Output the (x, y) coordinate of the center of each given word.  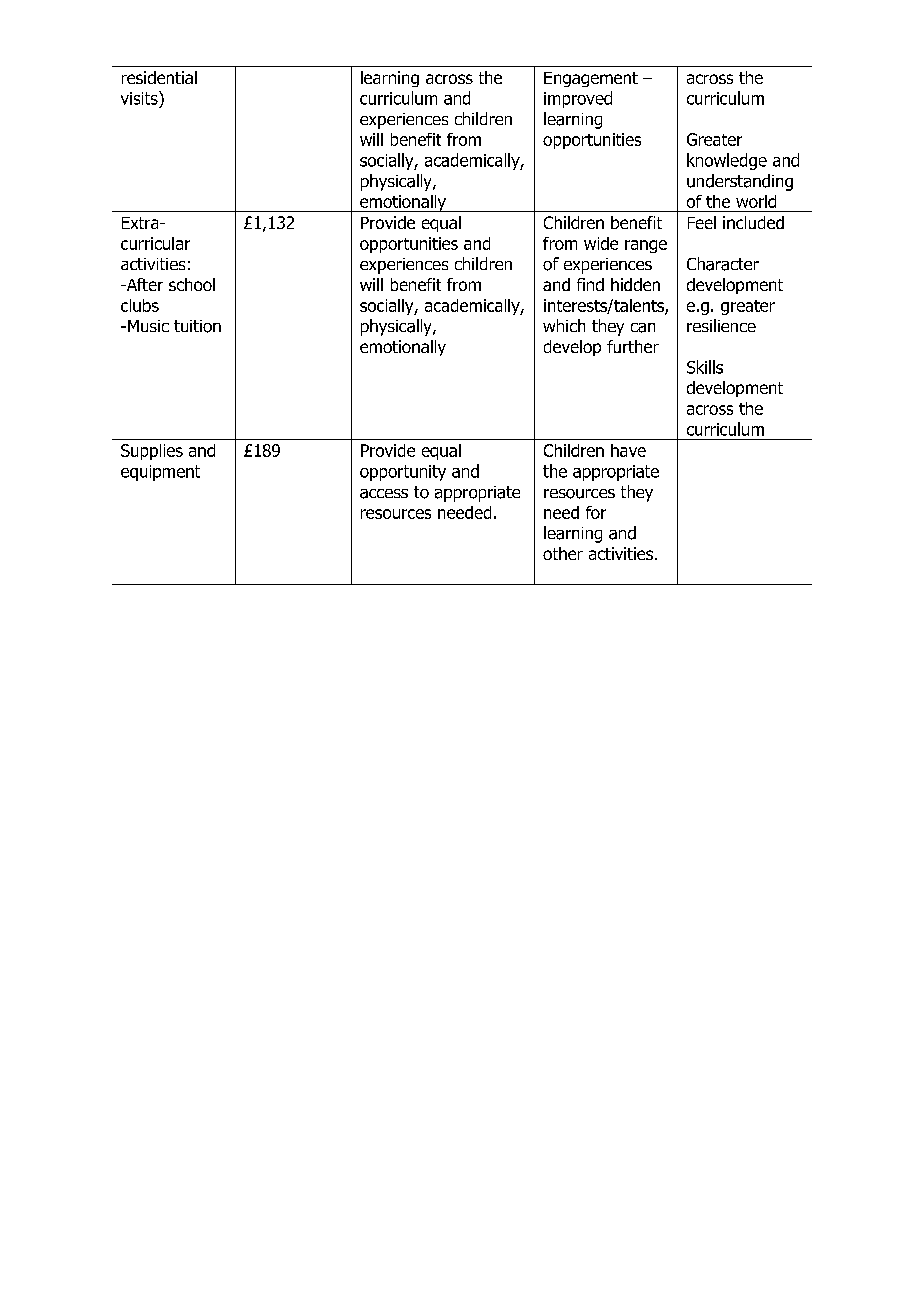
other (563, 553)
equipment (160, 473)
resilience (721, 325)
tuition (197, 326)
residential (159, 77)
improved (578, 99)
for (596, 512)
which (564, 325)
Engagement (591, 79)
